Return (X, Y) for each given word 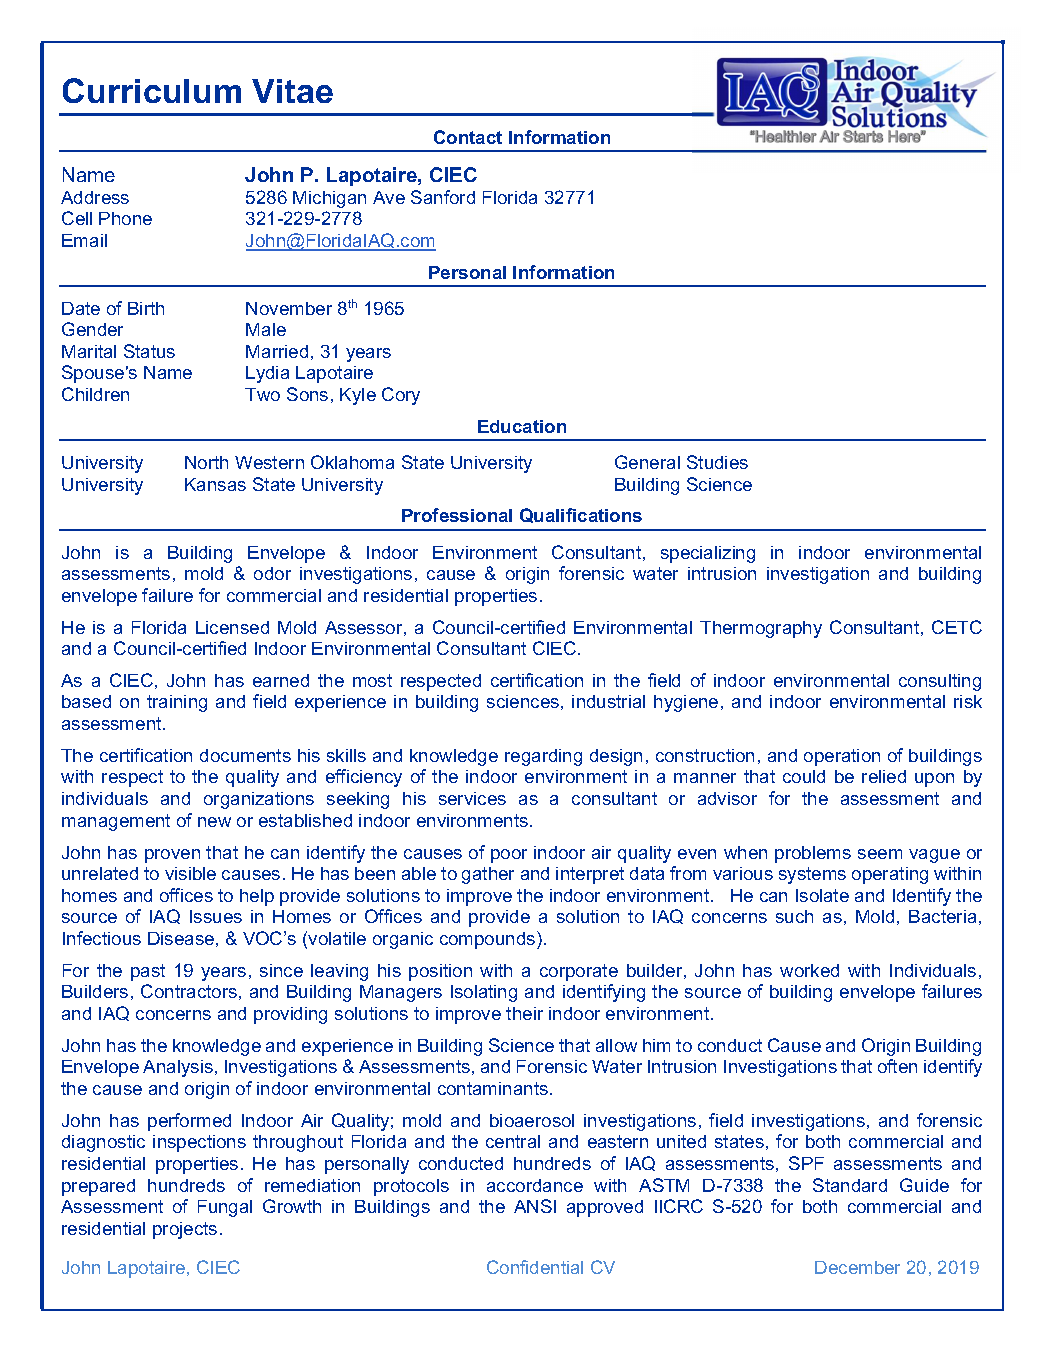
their (524, 1013)
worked (809, 970)
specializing (708, 554)
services (472, 798)
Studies (717, 462)
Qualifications (581, 515)
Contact (468, 137)
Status (149, 351)
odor (272, 573)
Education (522, 426)
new (214, 822)
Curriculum (152, 90)
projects (185, 1230)
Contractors (190, 992)
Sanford (443, 197)
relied (884, 776)
